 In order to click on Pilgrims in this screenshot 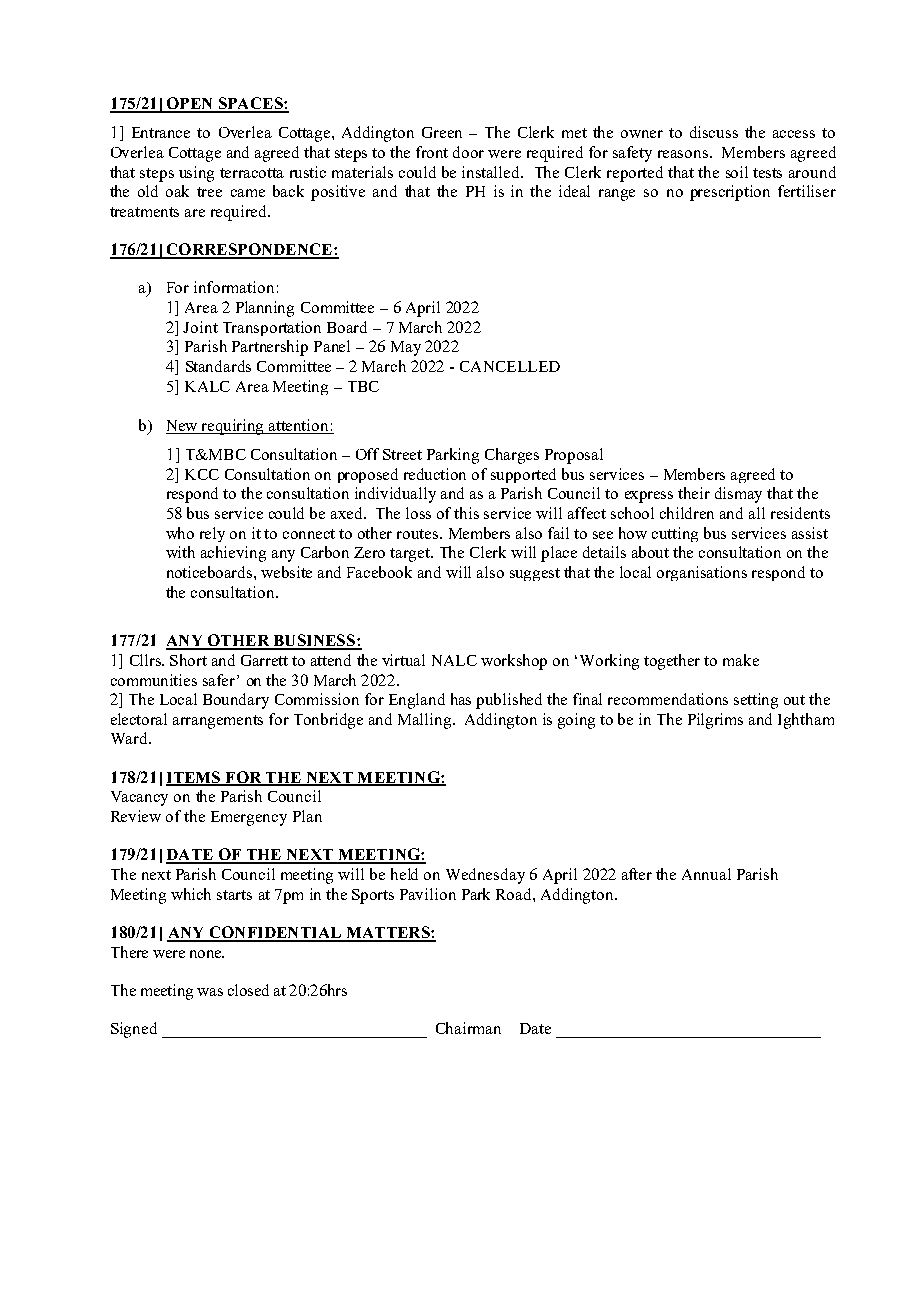, I will do `click(715, 721)`.
